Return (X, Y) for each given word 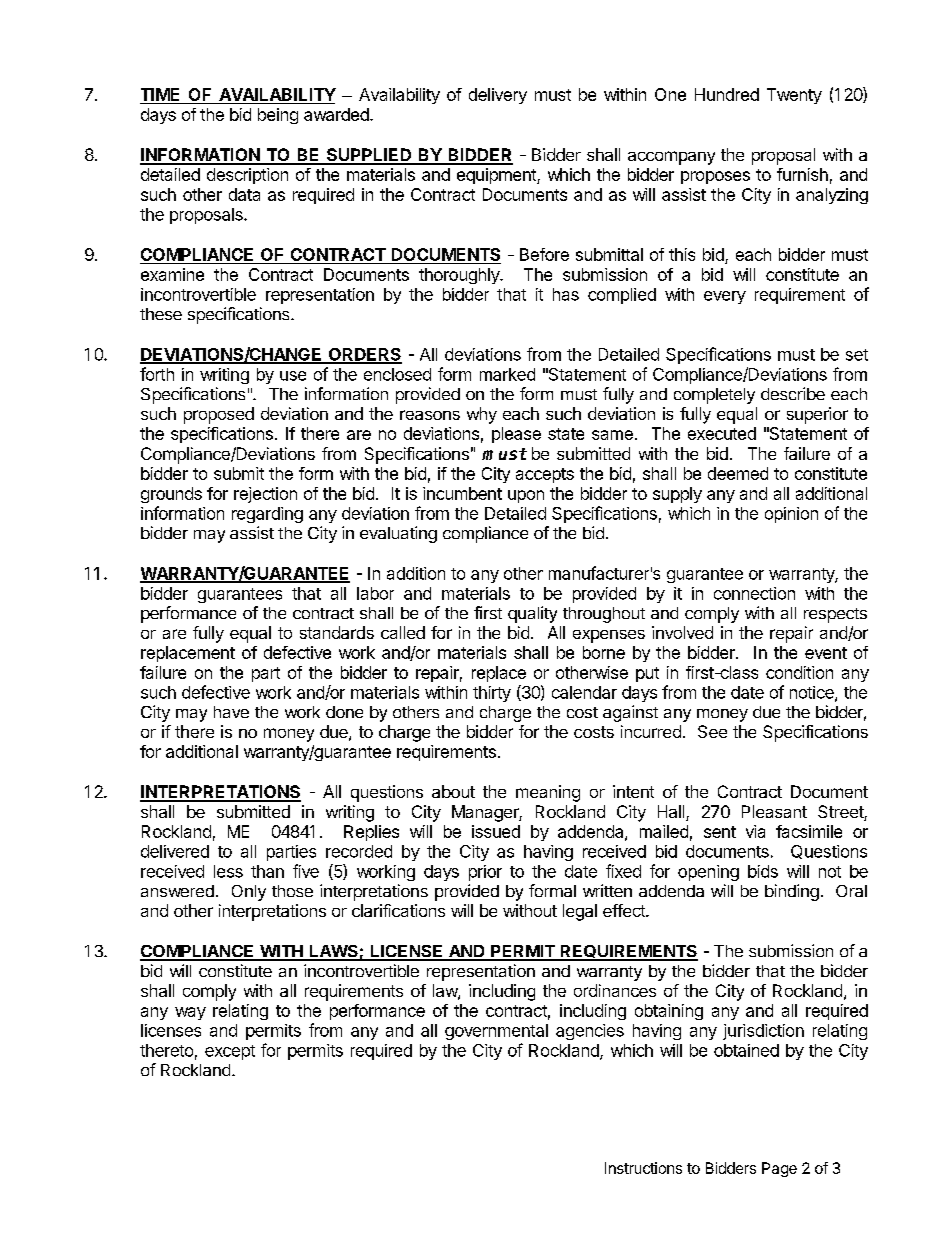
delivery (498, 96)
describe (793, 393)
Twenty (794, 96)
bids (763, 871)
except (230, 1052)
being (278, 116)
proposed (219, 415)
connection (754, 593)
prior (485, 873)
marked (507, 374)
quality (532, 614)
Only (249, 893)
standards (337, 632)
